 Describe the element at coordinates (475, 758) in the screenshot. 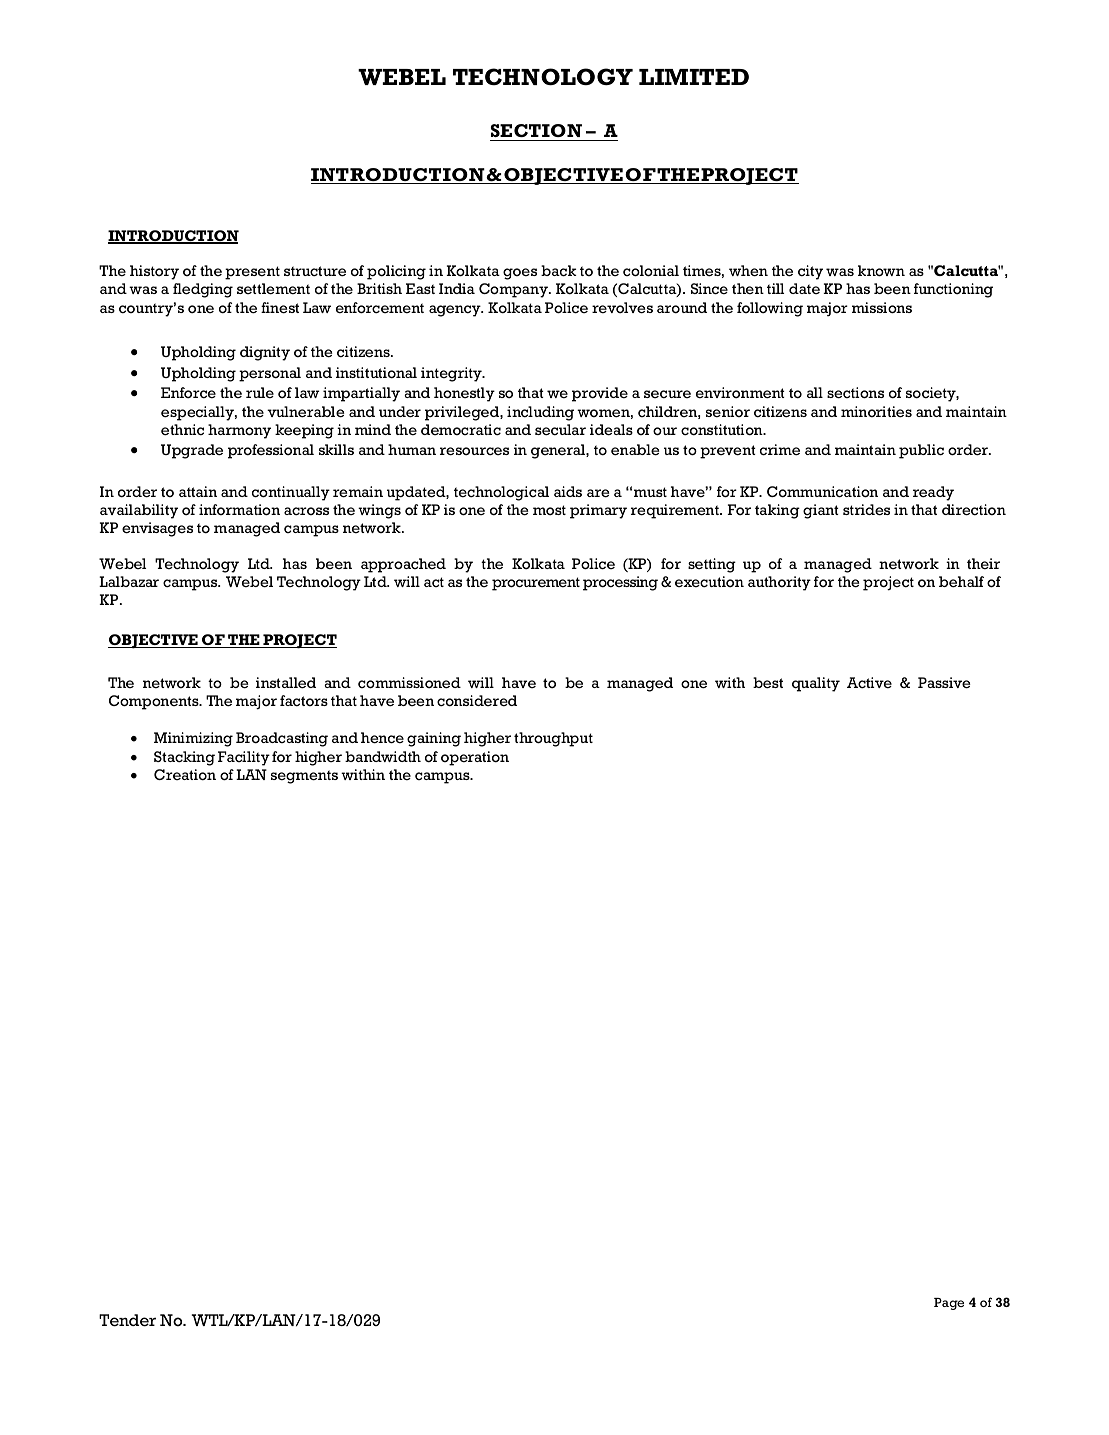

I see `operation` at that location.
